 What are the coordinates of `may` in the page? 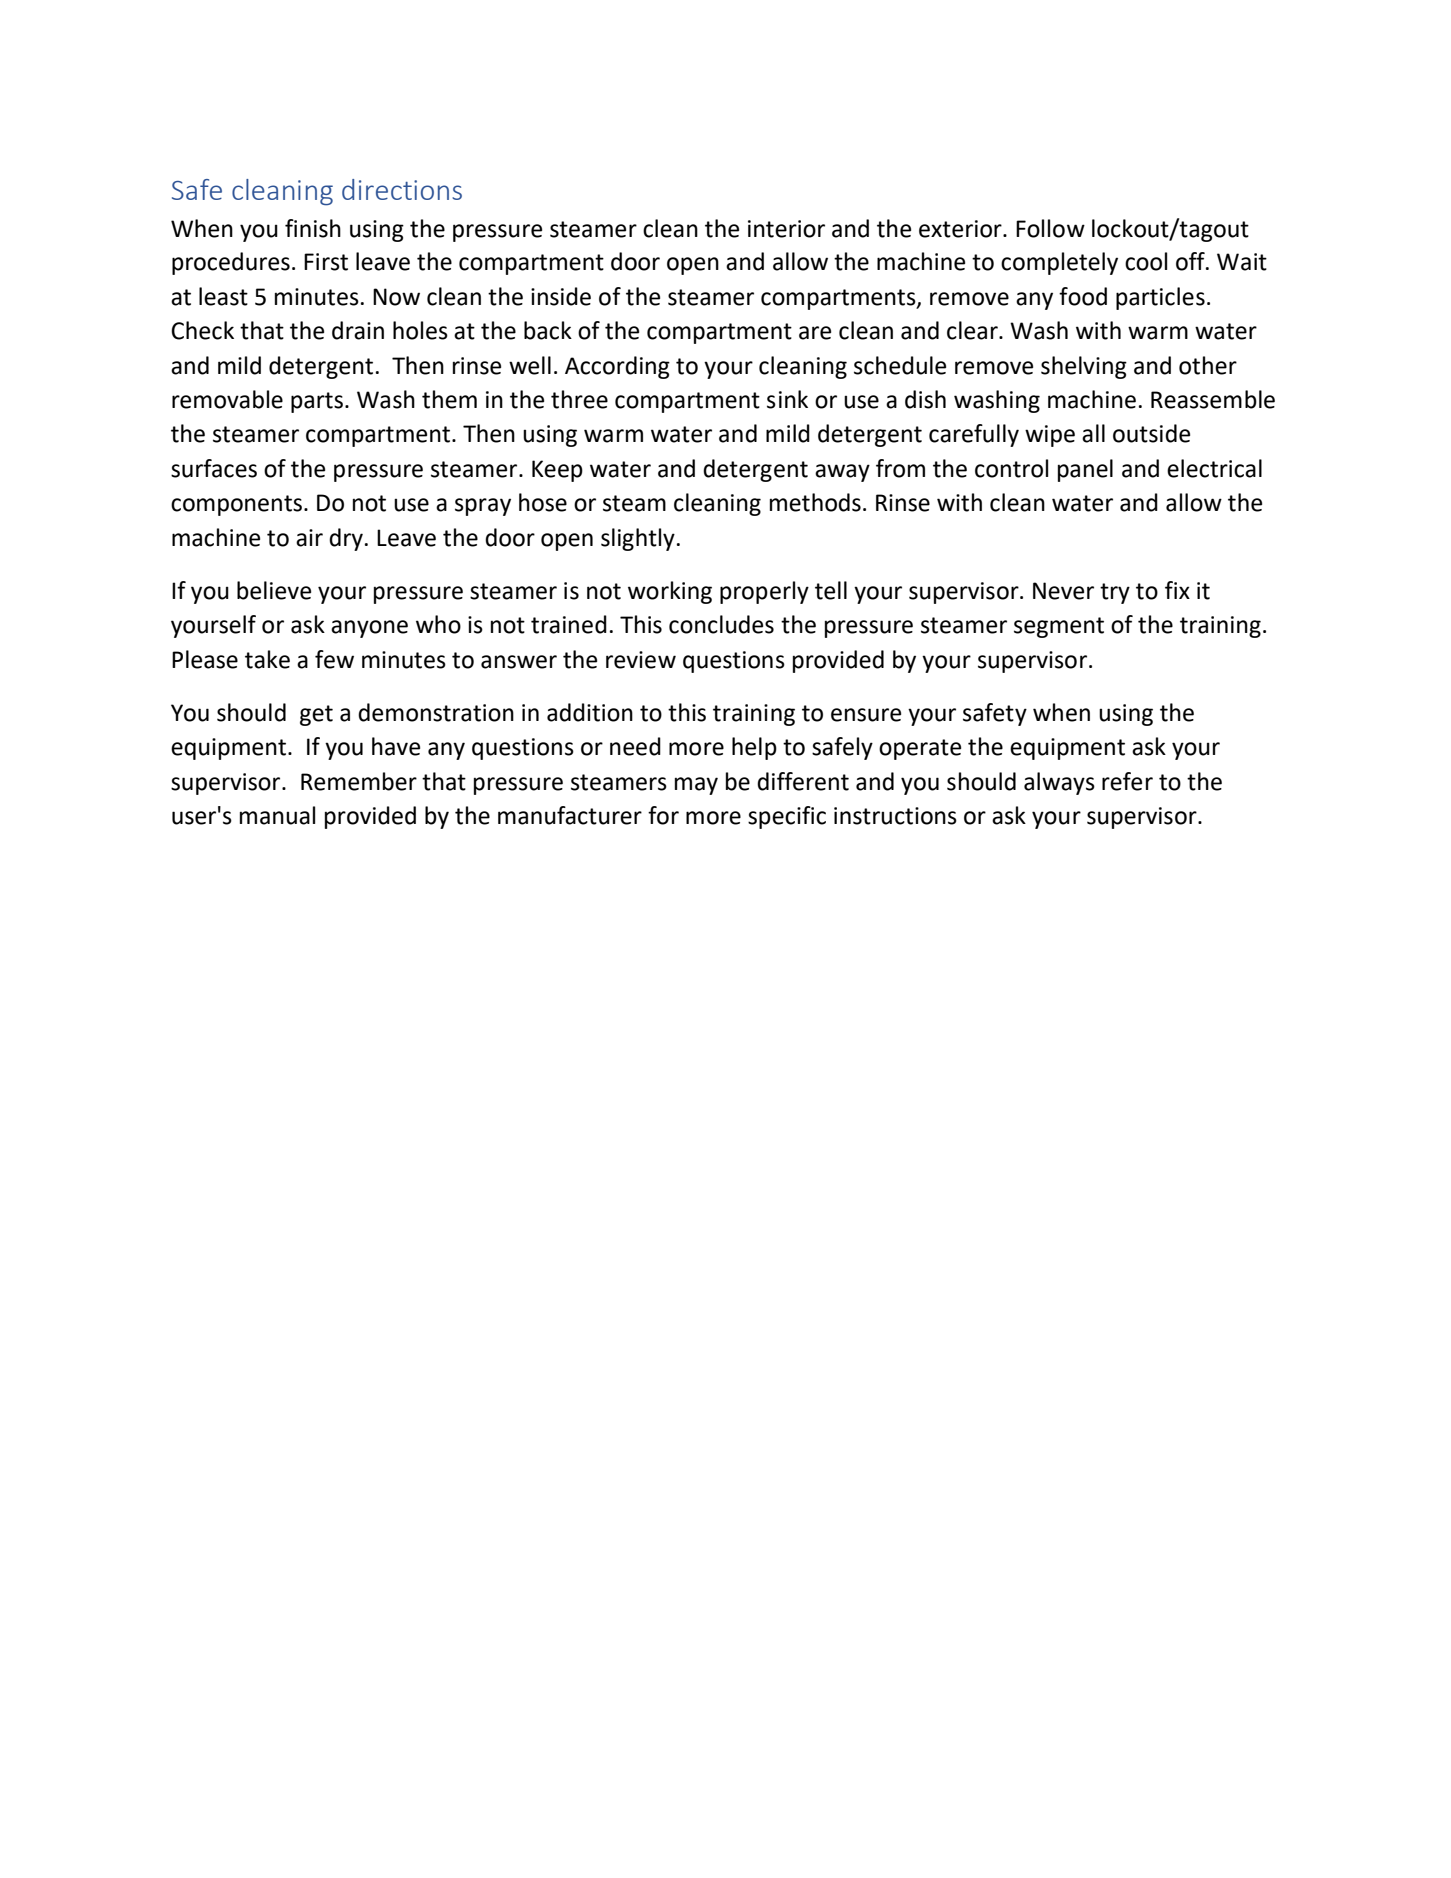 It's located at (696, 786).
